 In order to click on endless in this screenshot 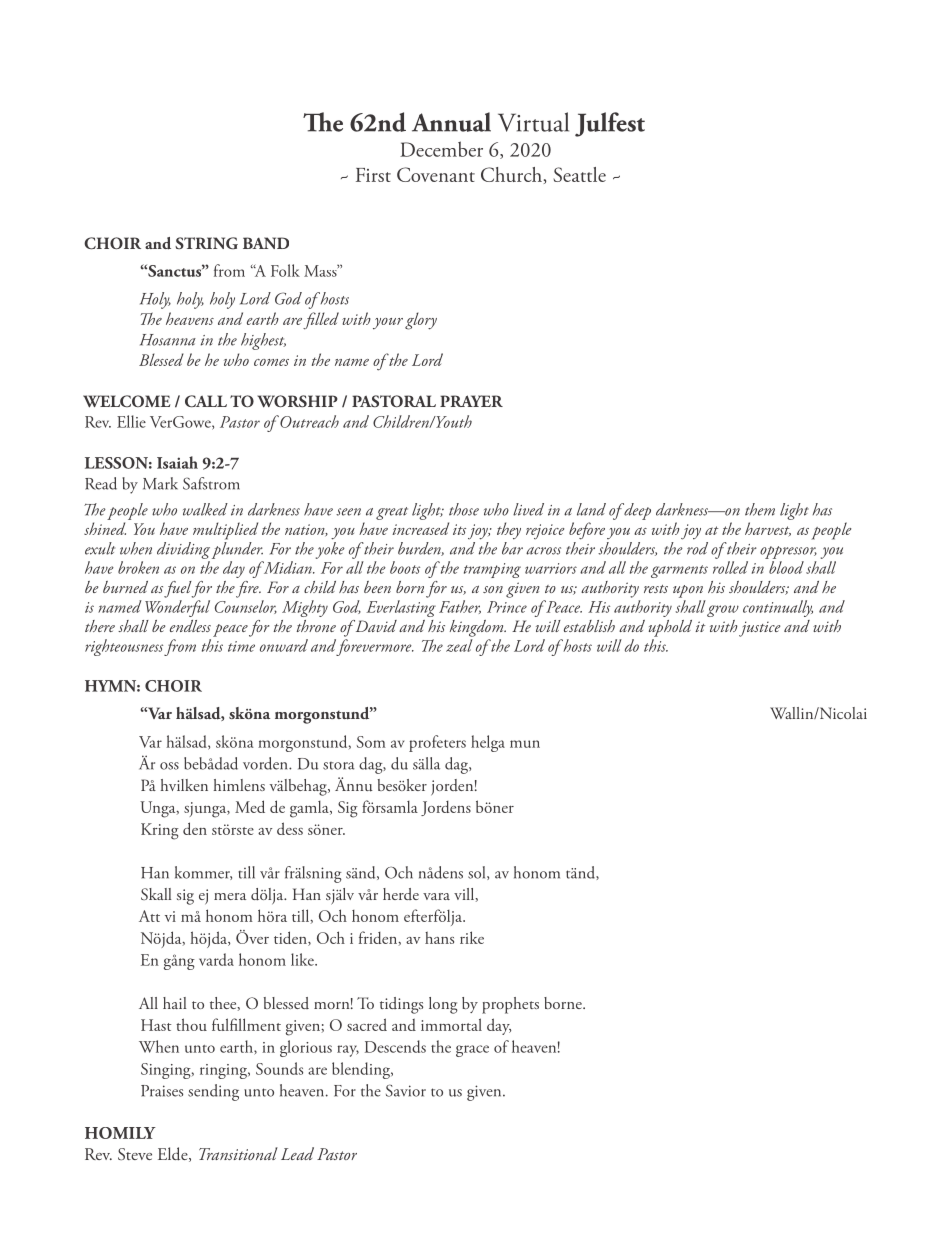, I will do `click(190, 626)`.
